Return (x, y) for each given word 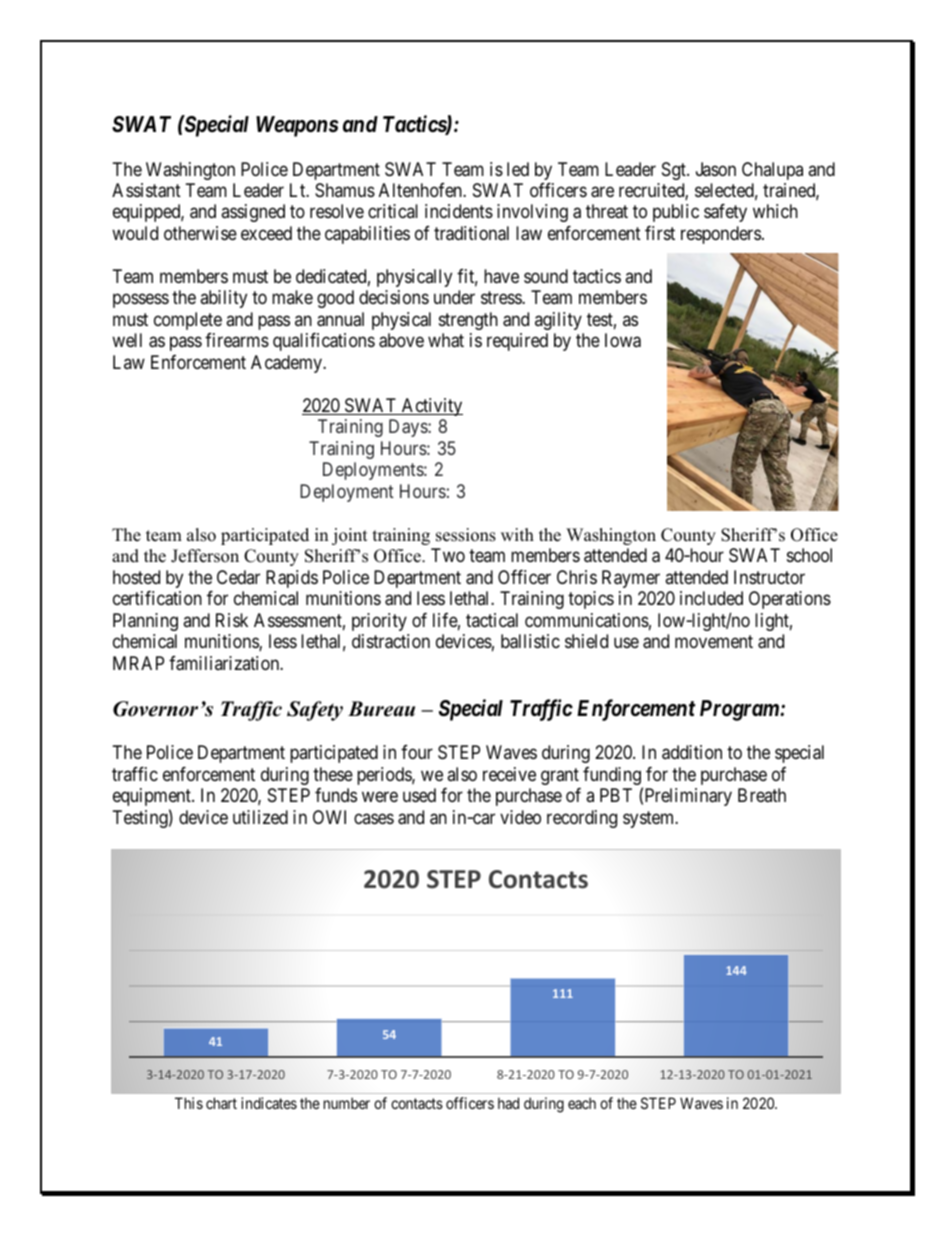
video (520, 817)
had (508, 1103)
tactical (492, 620)
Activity (431, 407)
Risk (232, 620)
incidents (459, 211)
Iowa (623, 340)
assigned (253, 213)
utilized (260, 817)
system (650, 819)
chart (221, 1103)
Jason (716, 169)
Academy (287, 364)
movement (714, 641)
